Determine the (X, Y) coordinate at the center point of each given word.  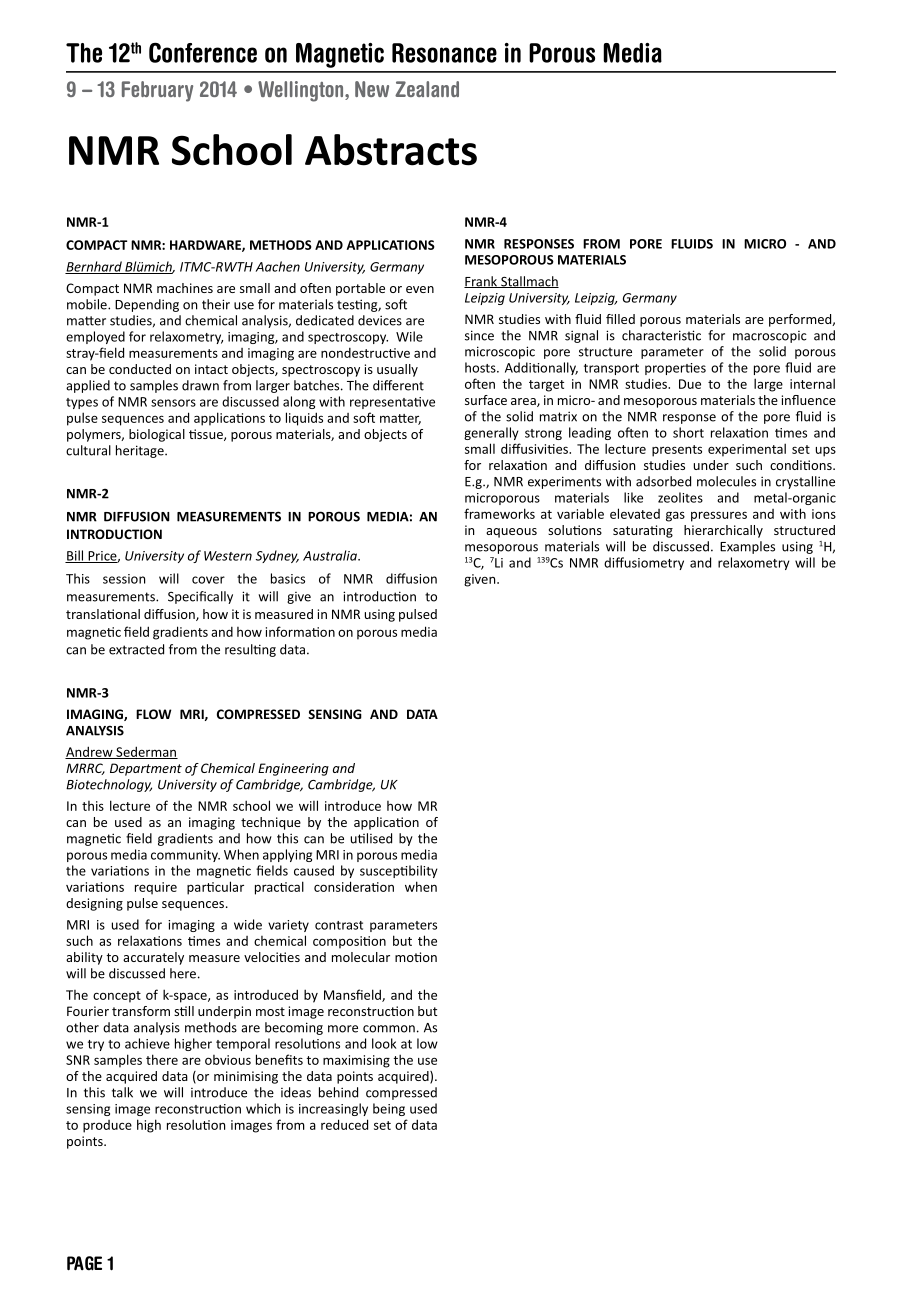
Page (84, 1263)
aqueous (511, 533)
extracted (136, 649)
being (389, 1109)
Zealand (427, 89)
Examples (747, 547)
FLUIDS (692, 244)
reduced (344, 1124)
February (157, 91)
